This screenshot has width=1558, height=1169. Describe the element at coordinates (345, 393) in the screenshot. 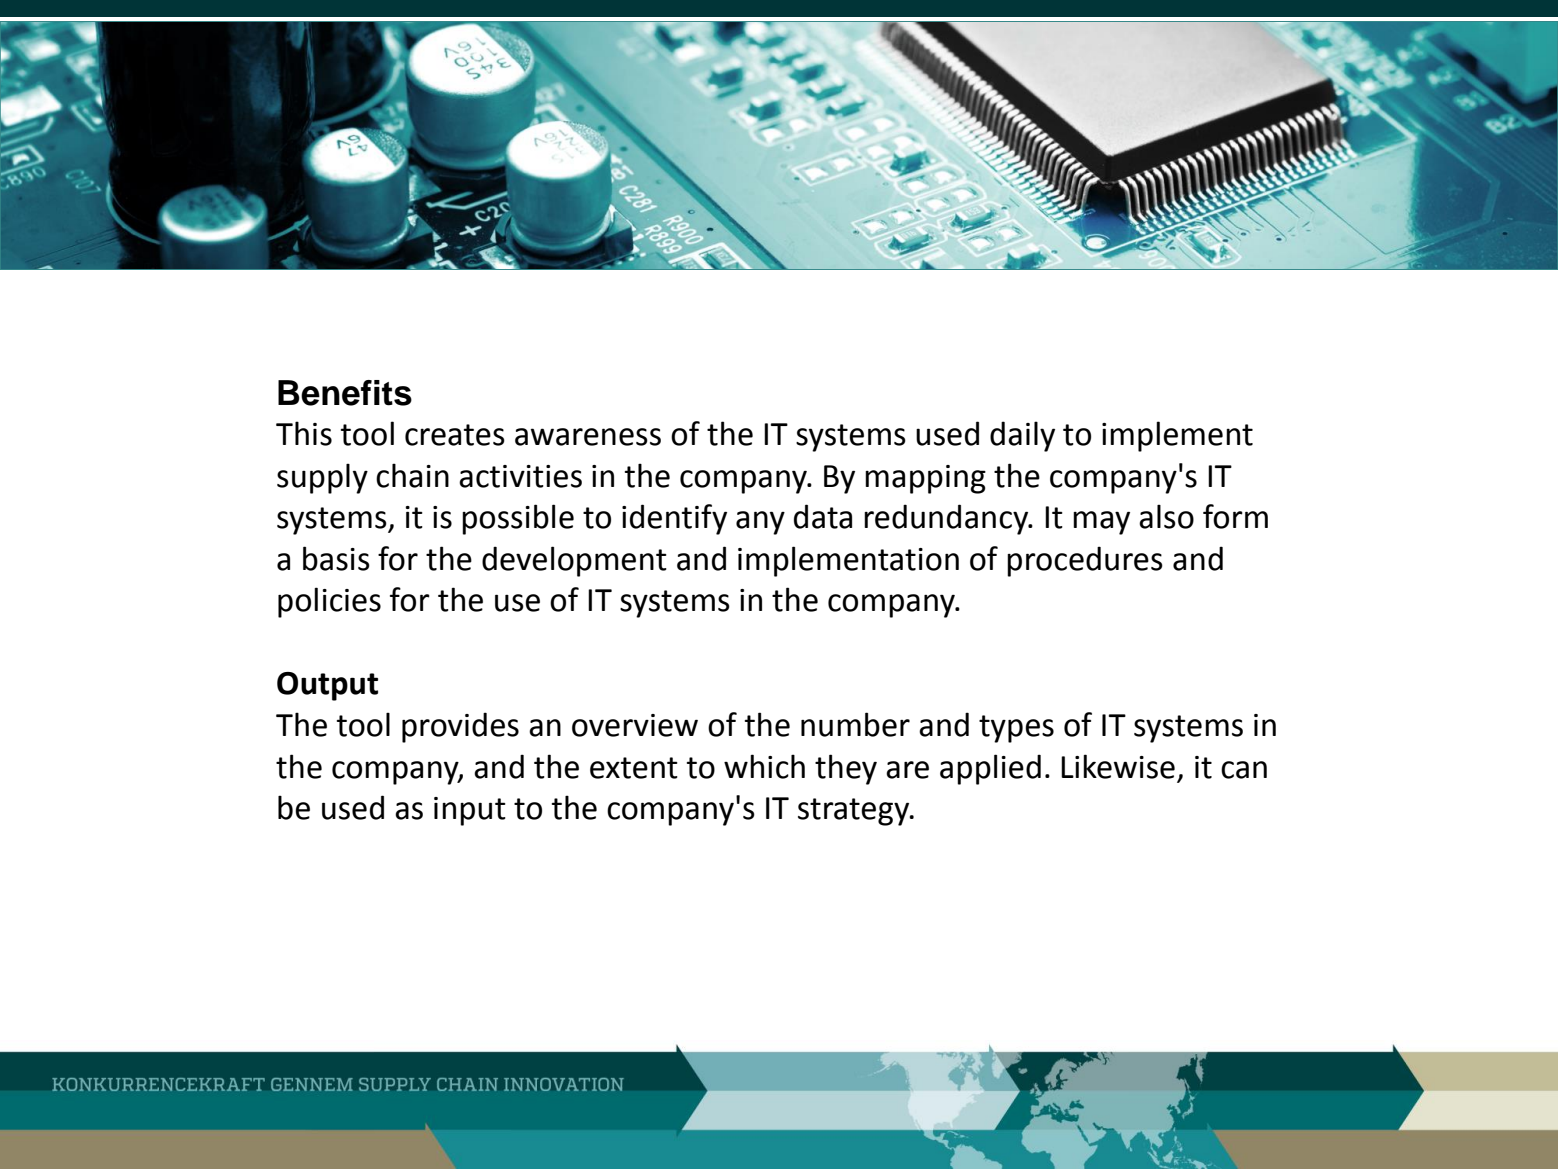

I see `Benefits` at that location.
